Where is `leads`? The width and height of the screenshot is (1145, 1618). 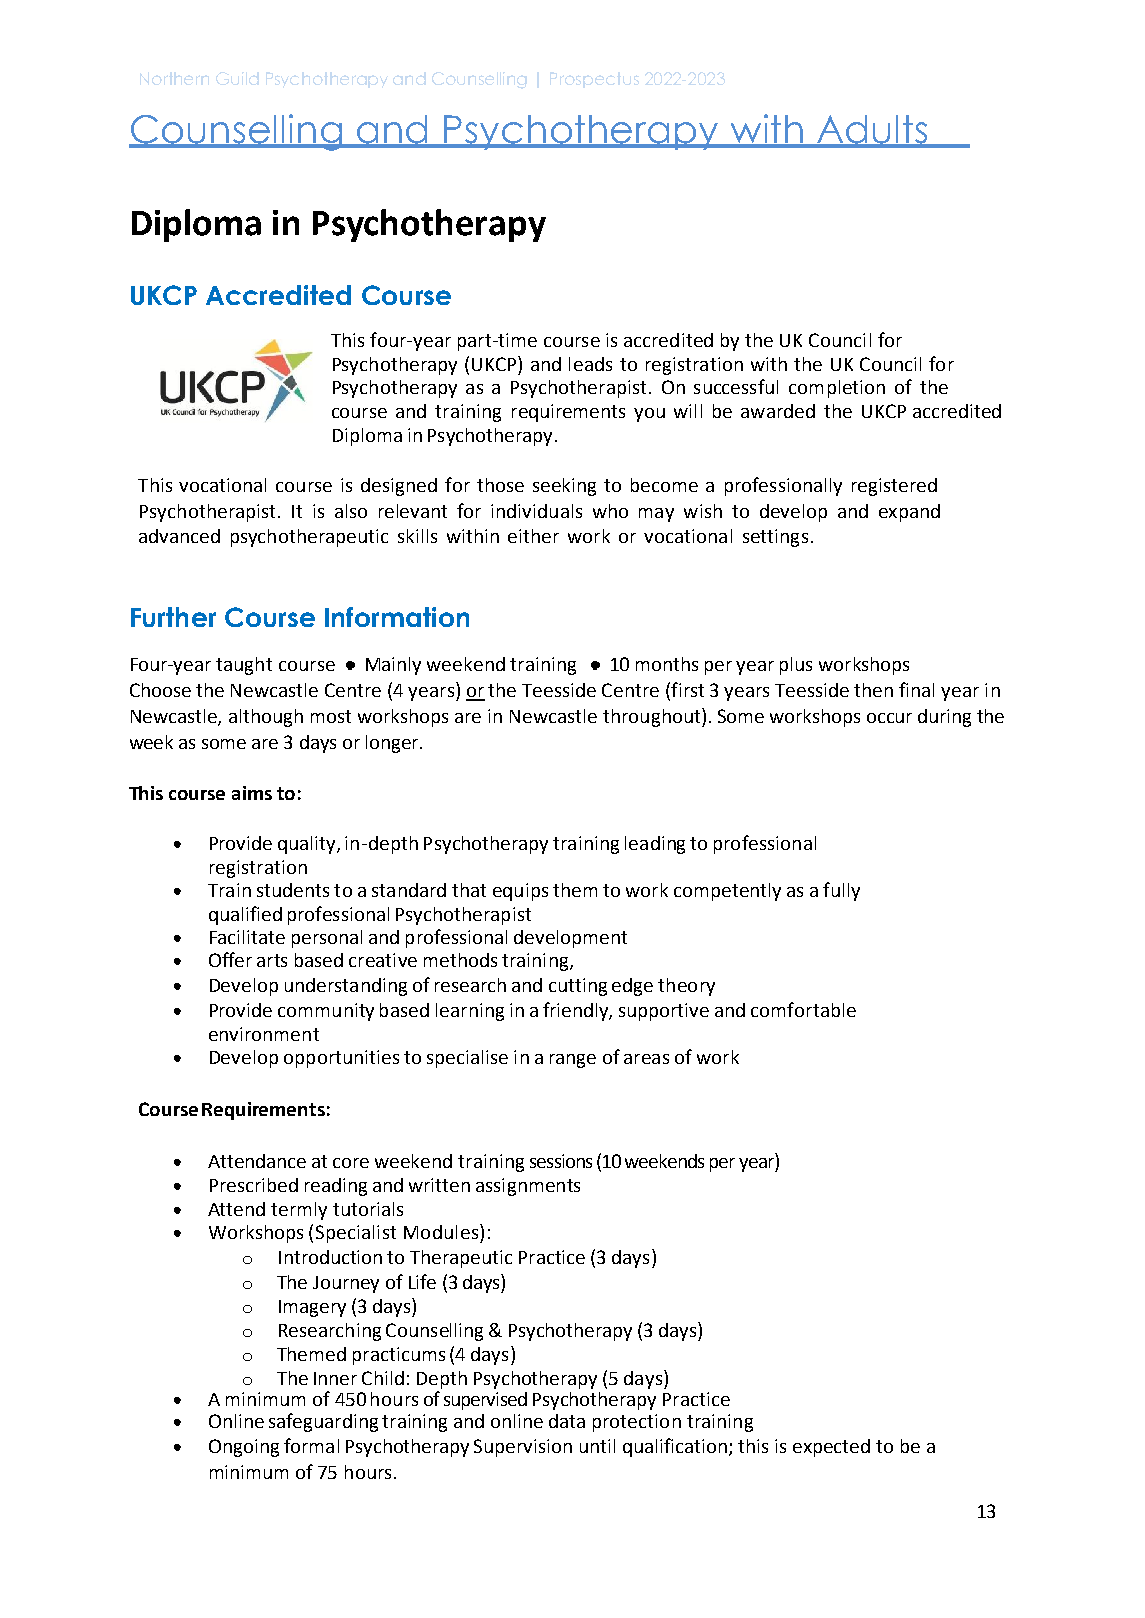
leads is located at coordinates (590, 364).
